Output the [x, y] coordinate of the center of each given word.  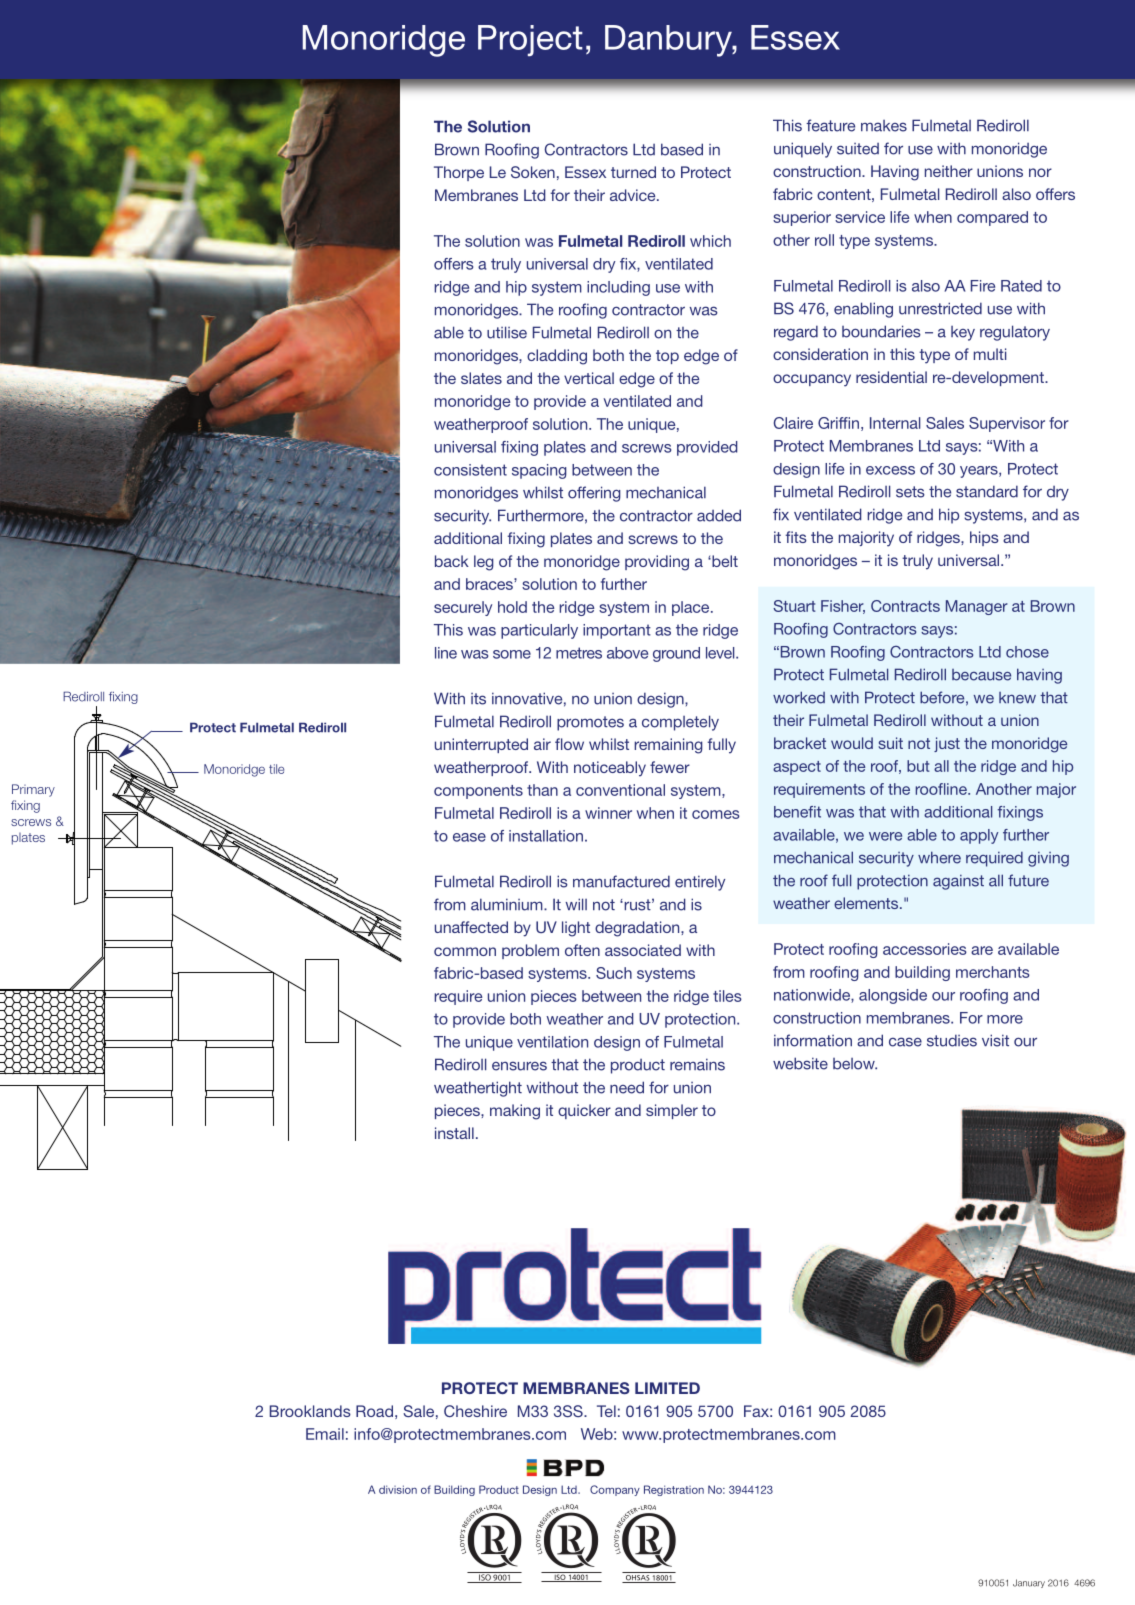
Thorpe [459, 173]
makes [884, 126]
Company [615, 1490]
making [515, 1112]
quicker [584, 1111]
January [1029, 1583]
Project [530, 40]
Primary [33, 790]
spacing [539, 471]
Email [325, 1434]
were [885, 836]
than [542, 790]
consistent [470, 470]
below [855, 1064]
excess [890, 470]
